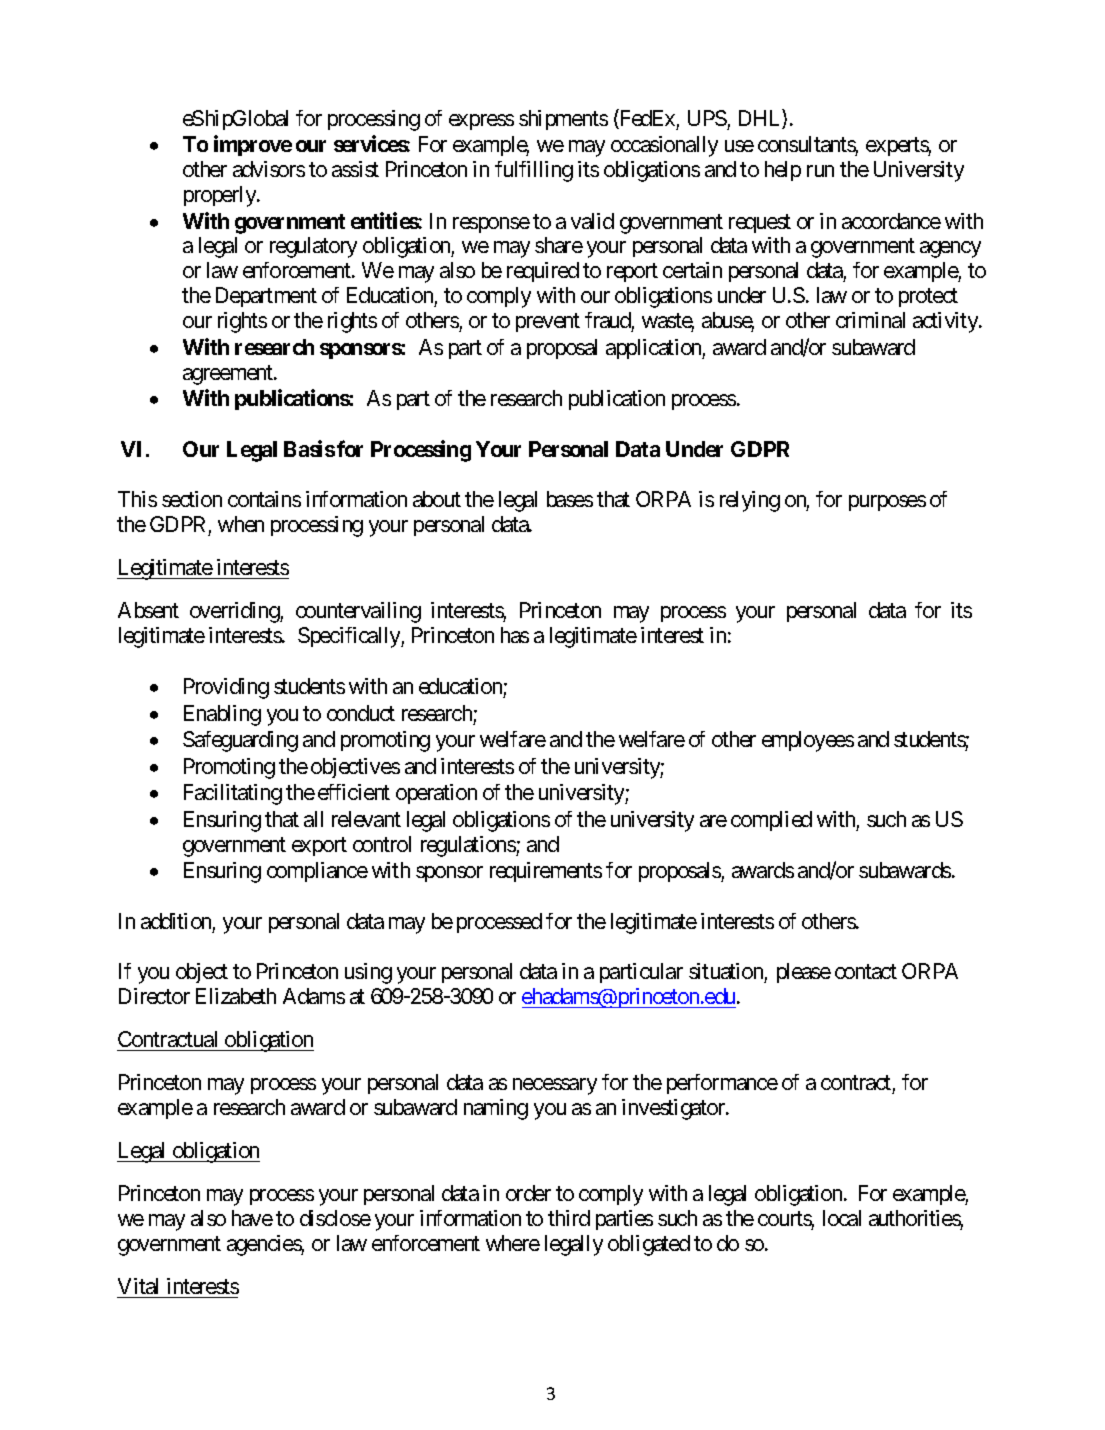 The image size is (1105, 1430). Describe the element at coordinates (515, 635) in the image. I see `has` at that location.
